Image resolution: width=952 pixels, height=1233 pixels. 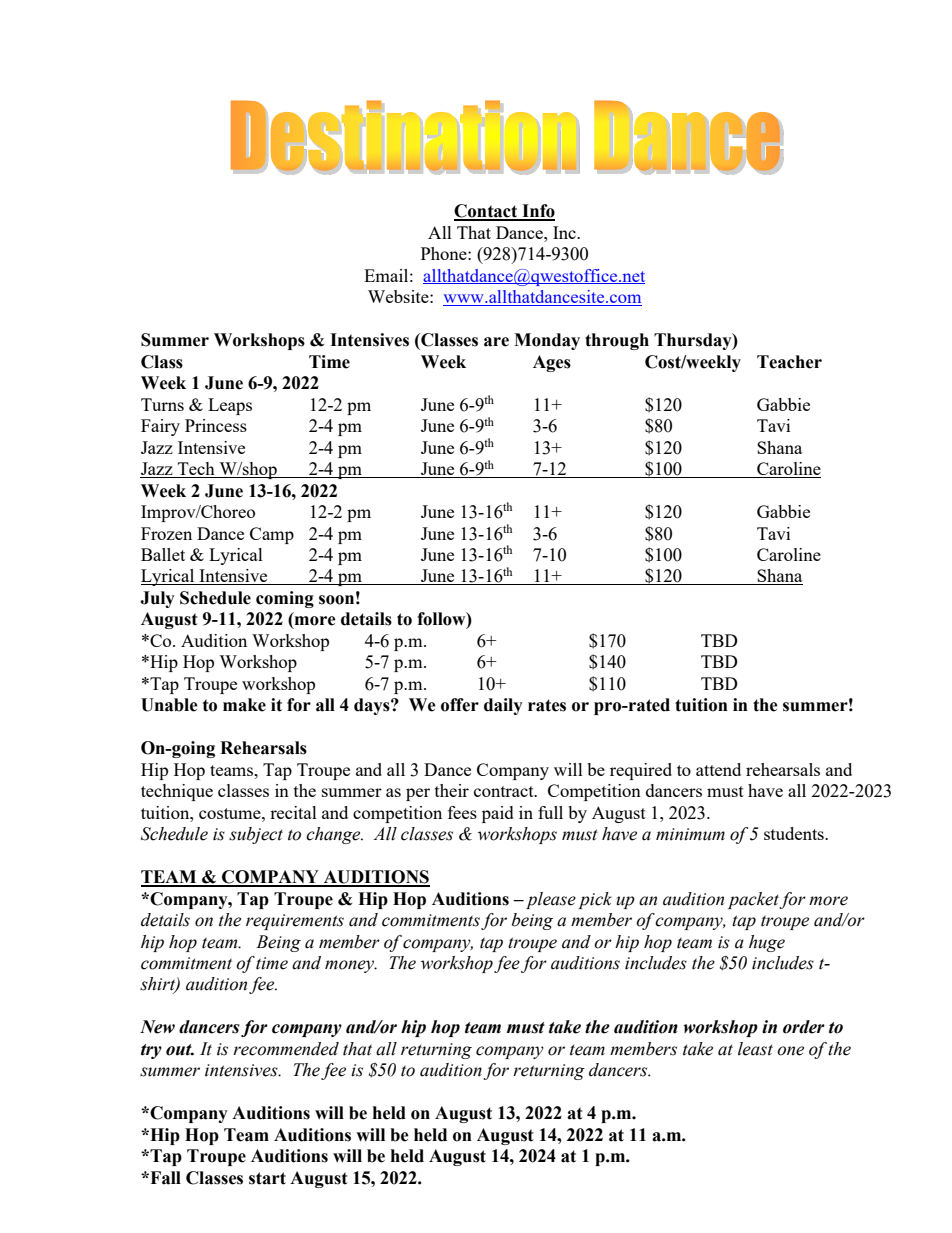 What do you see at coordinates (267, 1178) in the screenshot?
I see `start` at bounding box center [267, 1178].
